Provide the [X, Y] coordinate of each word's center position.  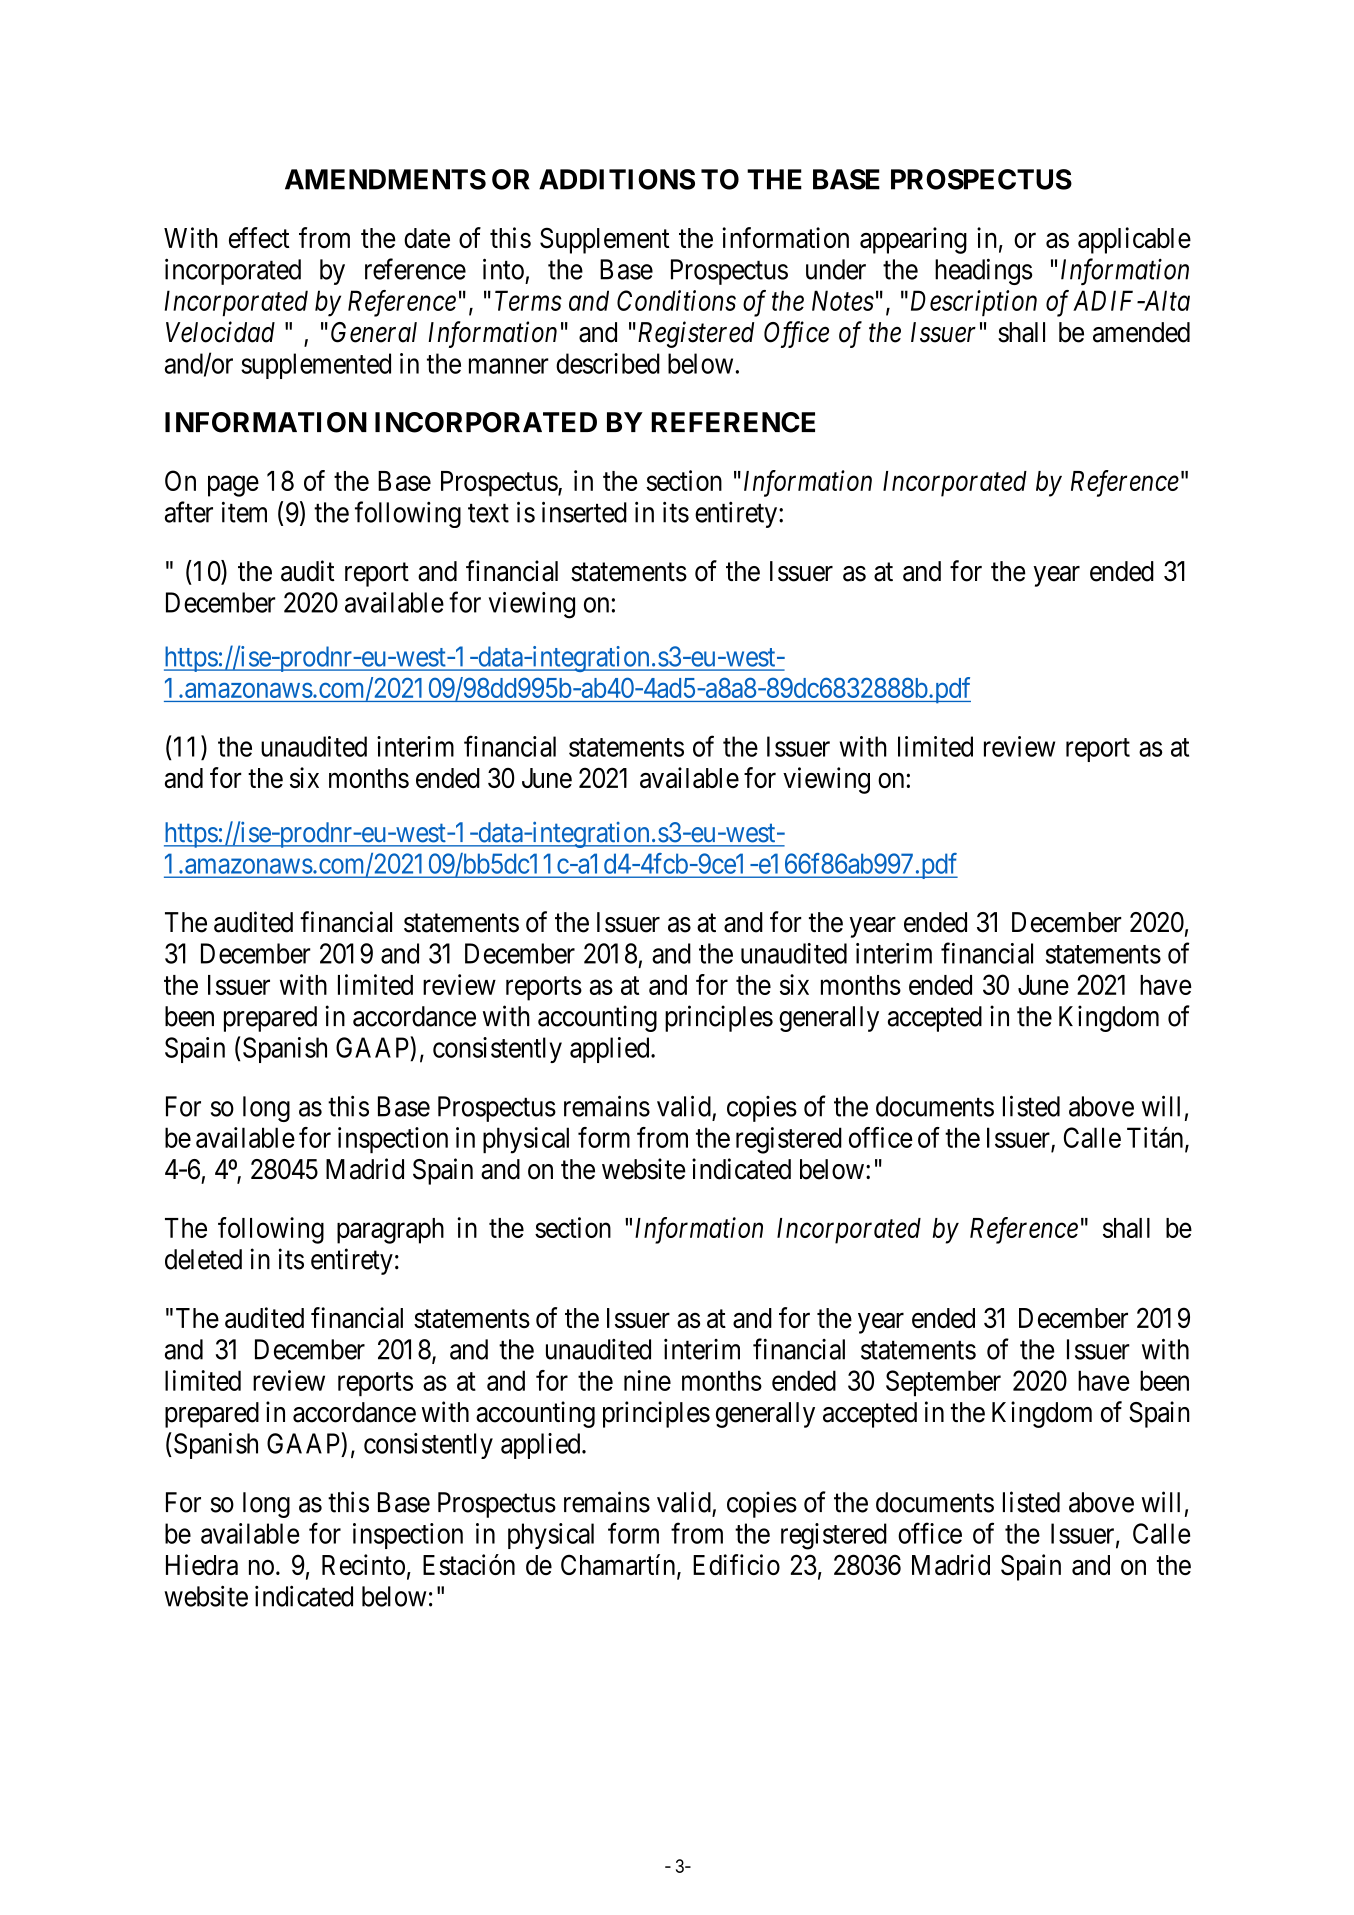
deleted [203, 1259]
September [943, 1383]
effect [259, 237]
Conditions [676, 300]
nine [647, 1380]
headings [983, 271]
